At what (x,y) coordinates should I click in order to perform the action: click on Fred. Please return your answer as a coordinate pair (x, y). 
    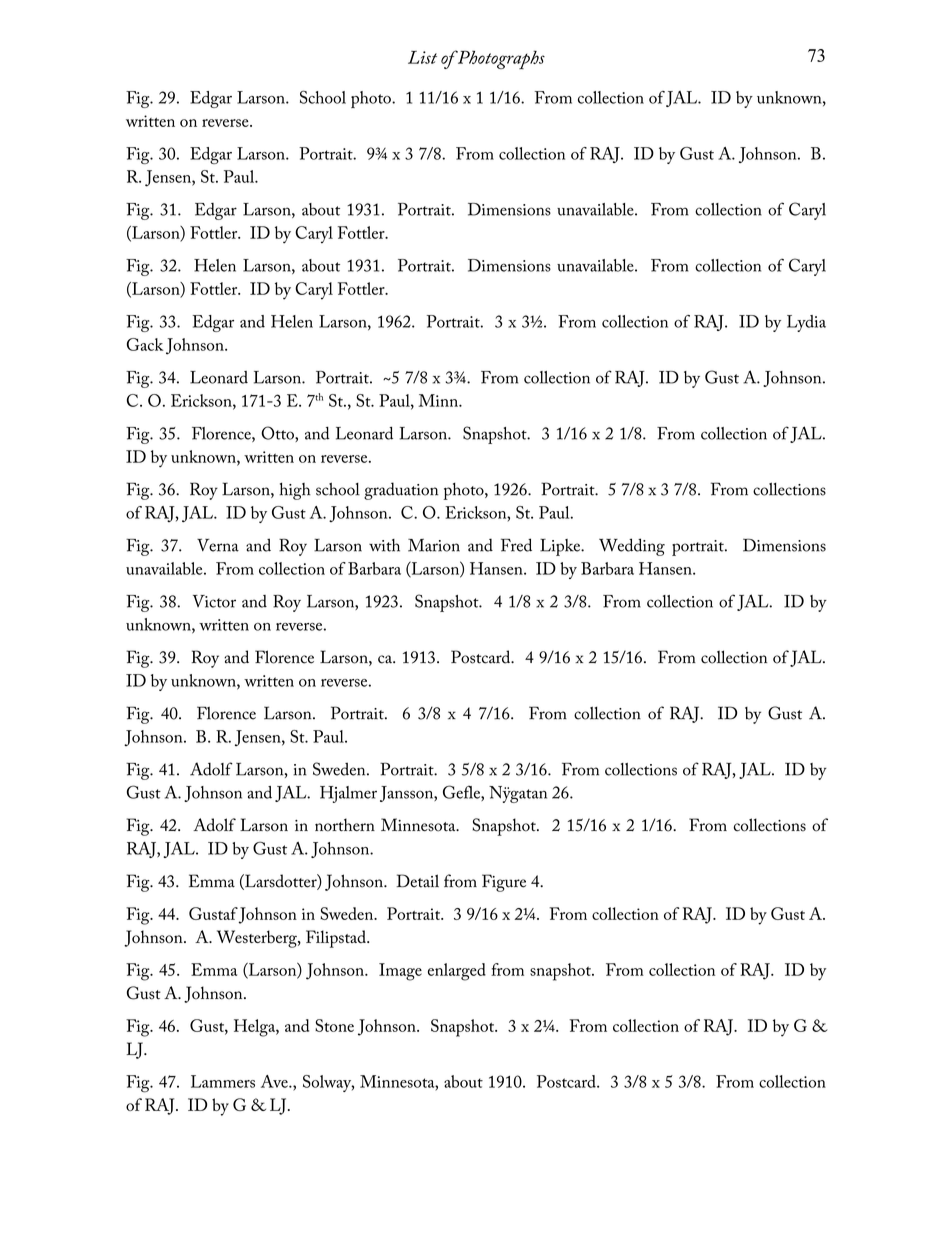
    Looking at the image, I should click on (516, 545).
